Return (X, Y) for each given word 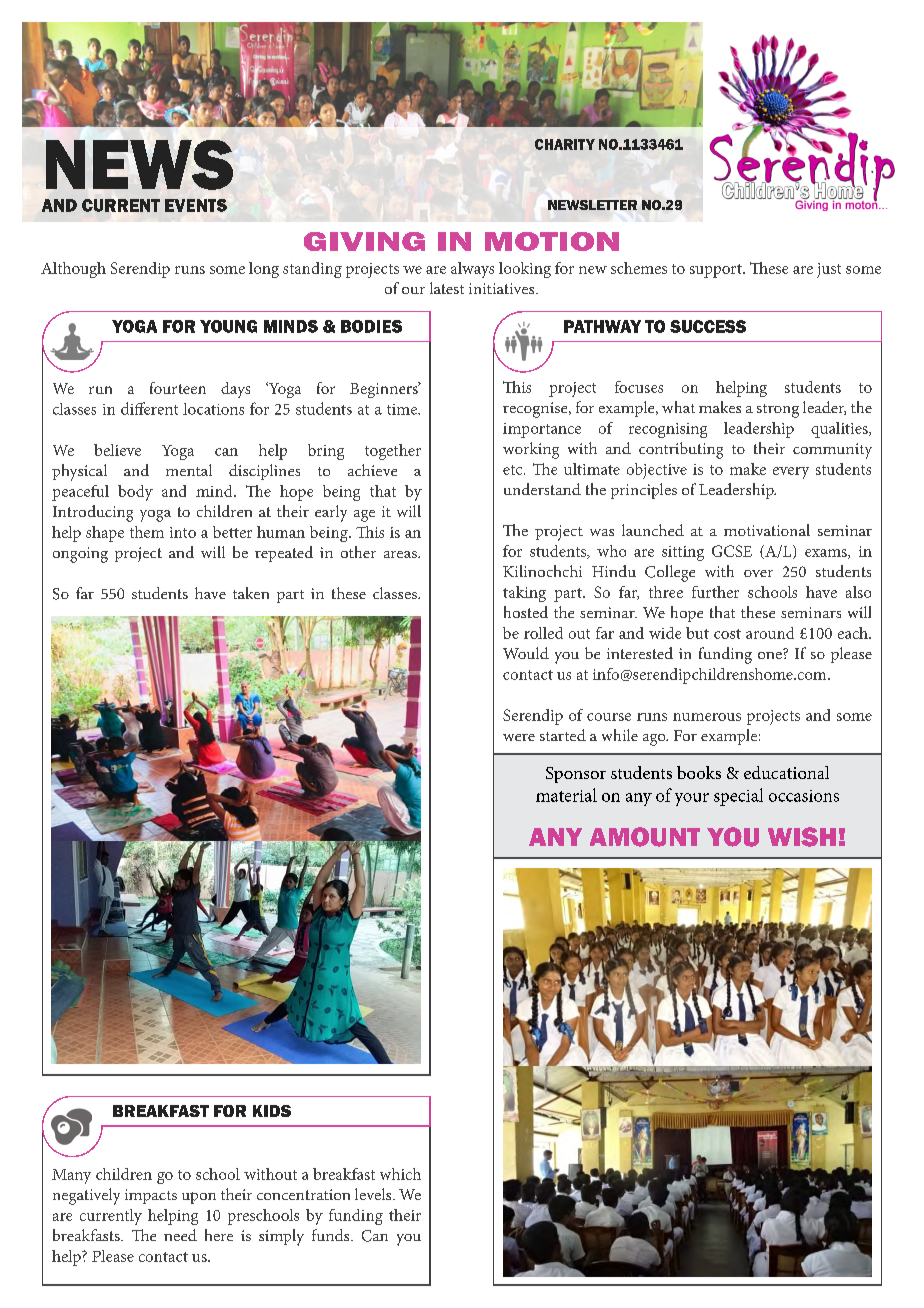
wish (802, 837)
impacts (151, 1196)
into (183, 532)
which (400, 1174)
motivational (767, 530)
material (566, 795)
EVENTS (196, 205)
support (717, 271)
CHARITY (565, 144)
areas (401, 554)
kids (272, 1111)
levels (374, 1194)
